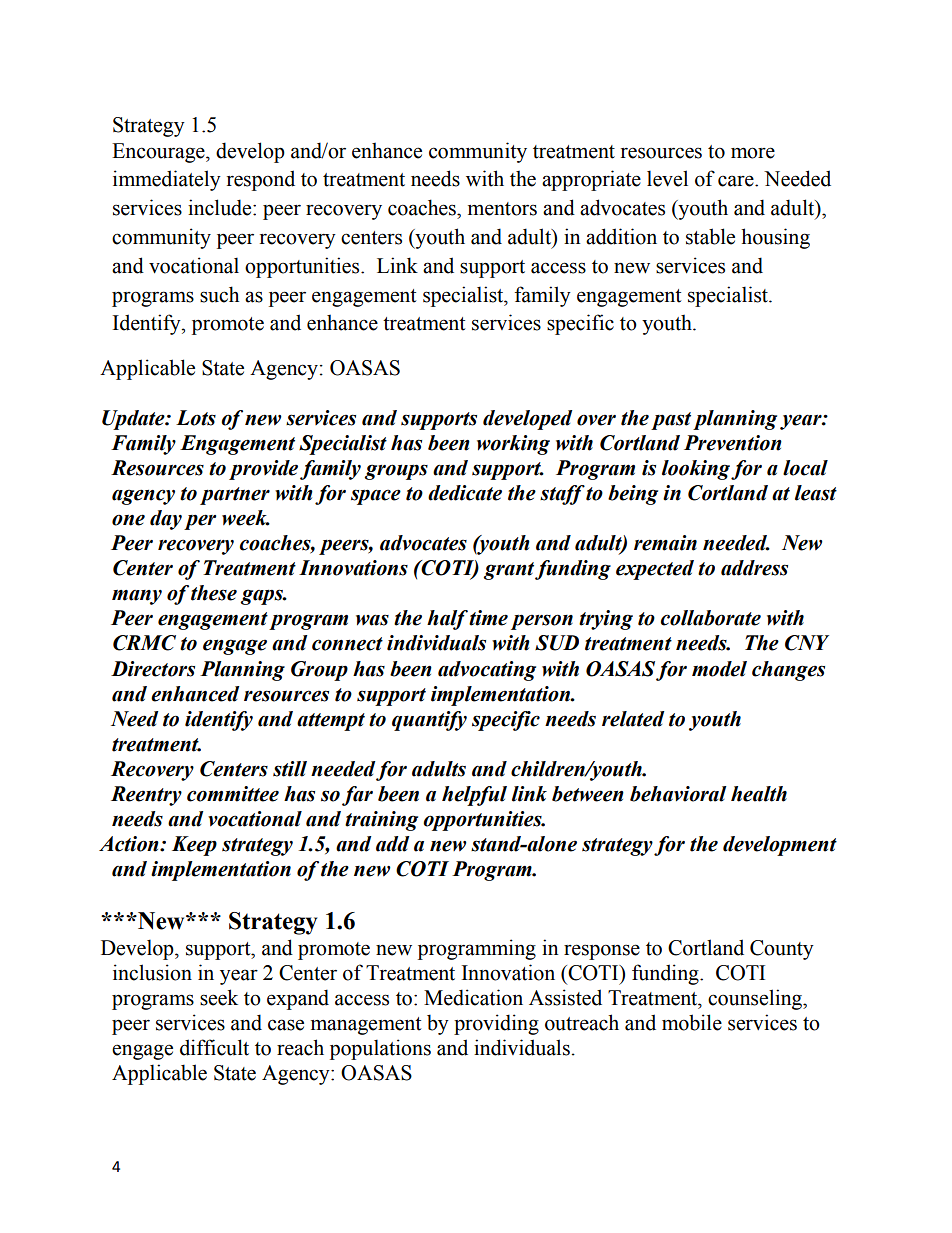  Describe the element at coordinates (502, 209) in the screenshot. I see `mentors` at that location.
